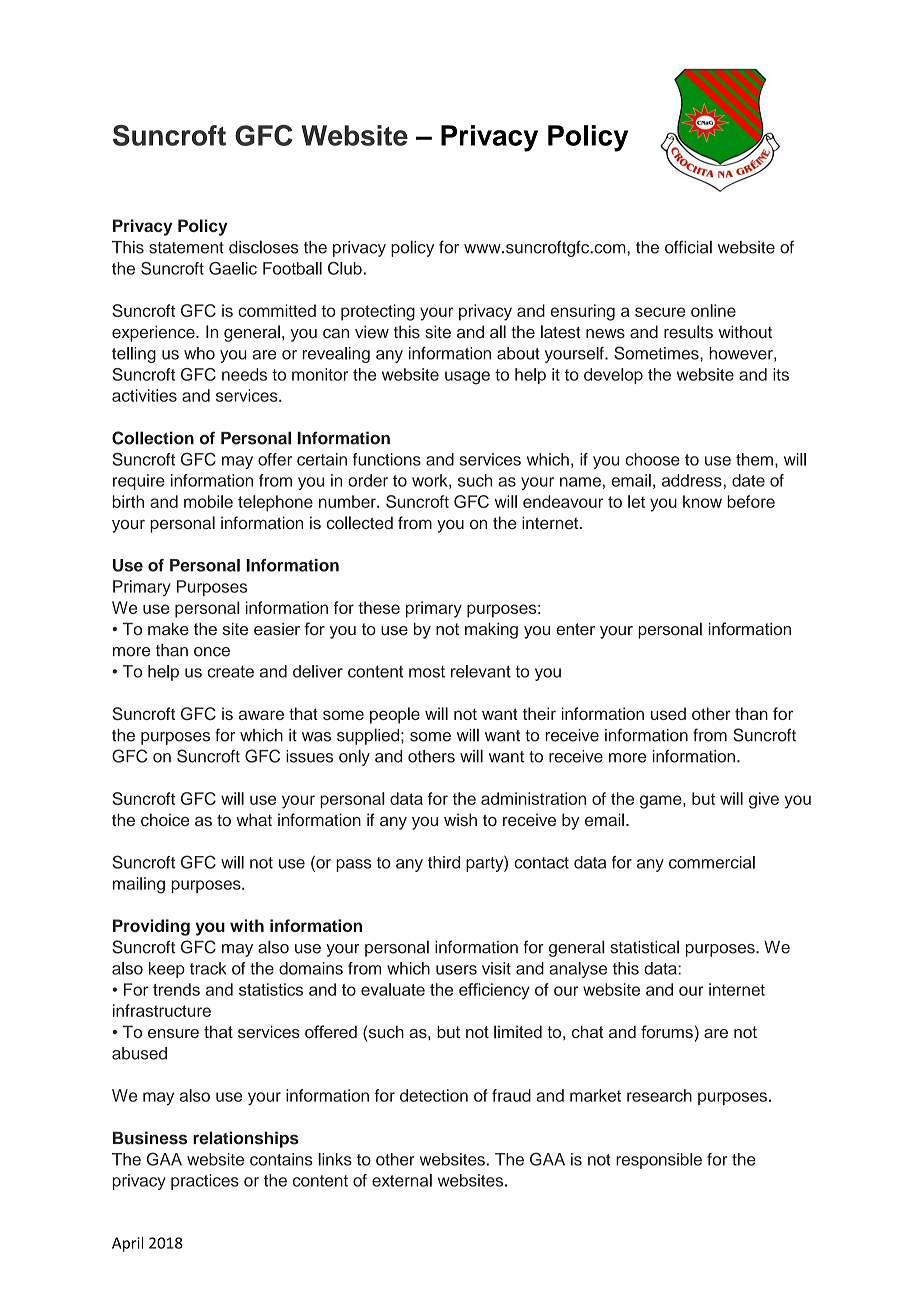 The width and height of the image is (924, 1308). Describe the element at coordinates (208, 501) in the image. I see `mobile` at that location.
